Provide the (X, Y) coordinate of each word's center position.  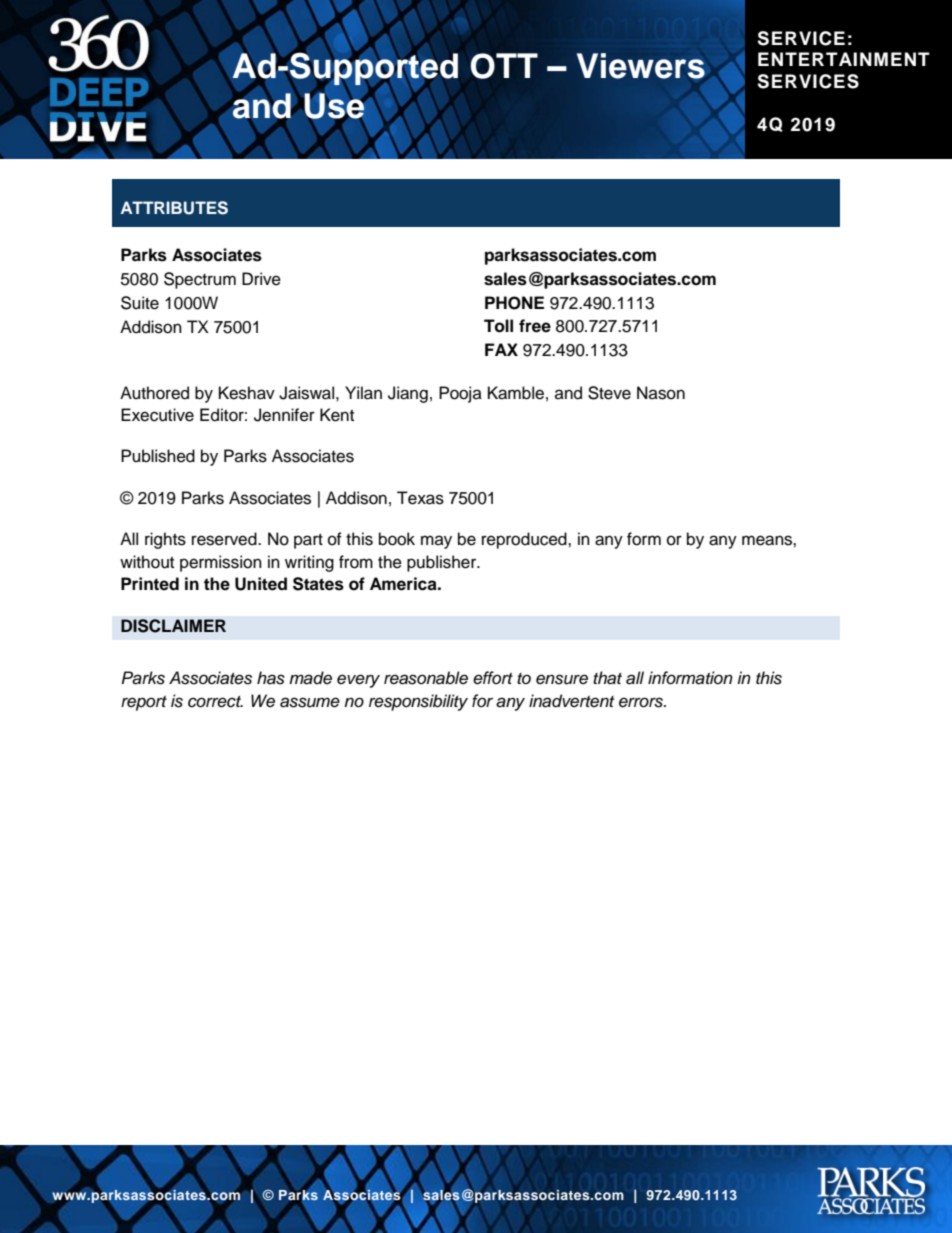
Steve (609, 393)
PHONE (514, 303)
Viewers (641, 66)
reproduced (525, 540)
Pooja (460, 394)
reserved (225, 539)
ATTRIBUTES (174, 208)
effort (493, 678)
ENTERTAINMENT (844, 59)
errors (642, 702)
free (535, 326)
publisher (443, 563)
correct (215, 702)
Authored (154, 393)
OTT (504, 66)
